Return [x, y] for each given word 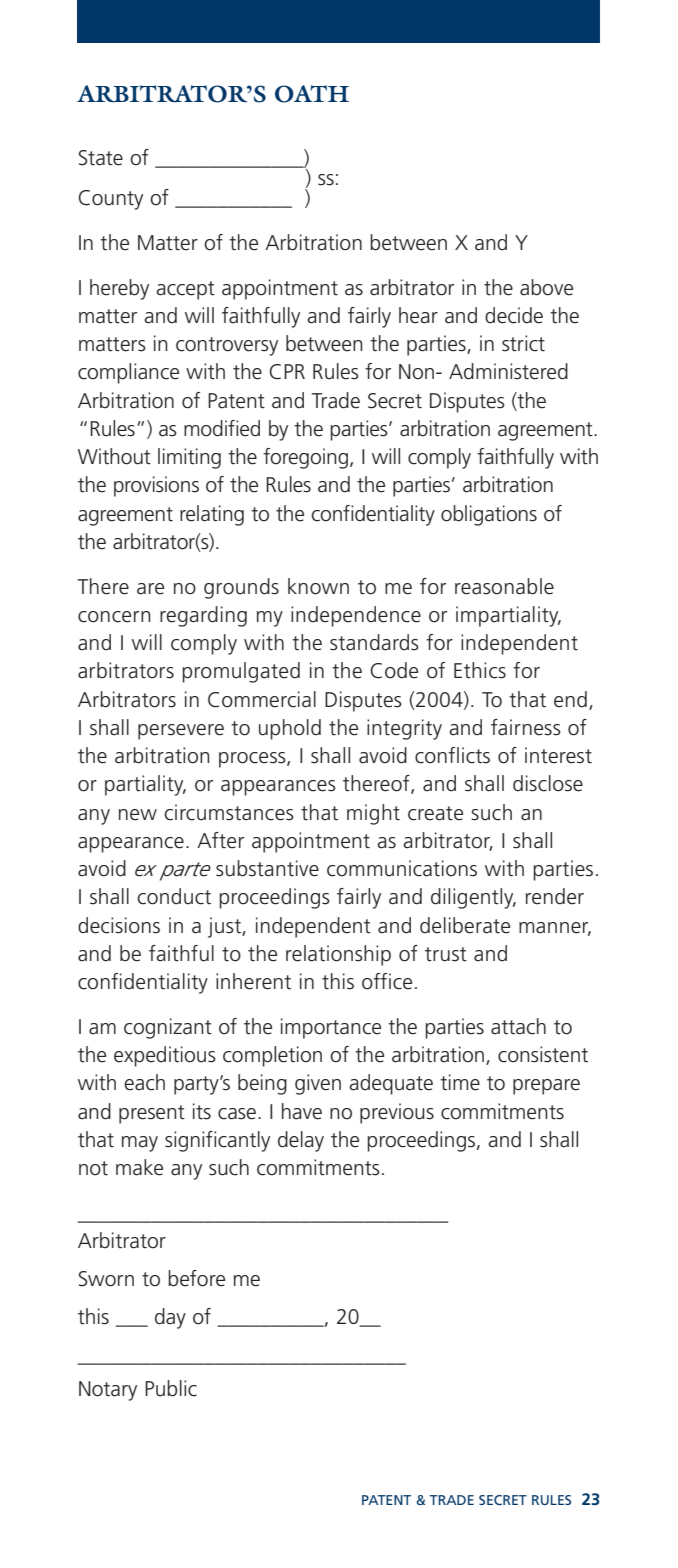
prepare [546, 1087]
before [196, 1278]
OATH [312, 94]
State [101, 158]
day [170, 1318]
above [546, 287]
